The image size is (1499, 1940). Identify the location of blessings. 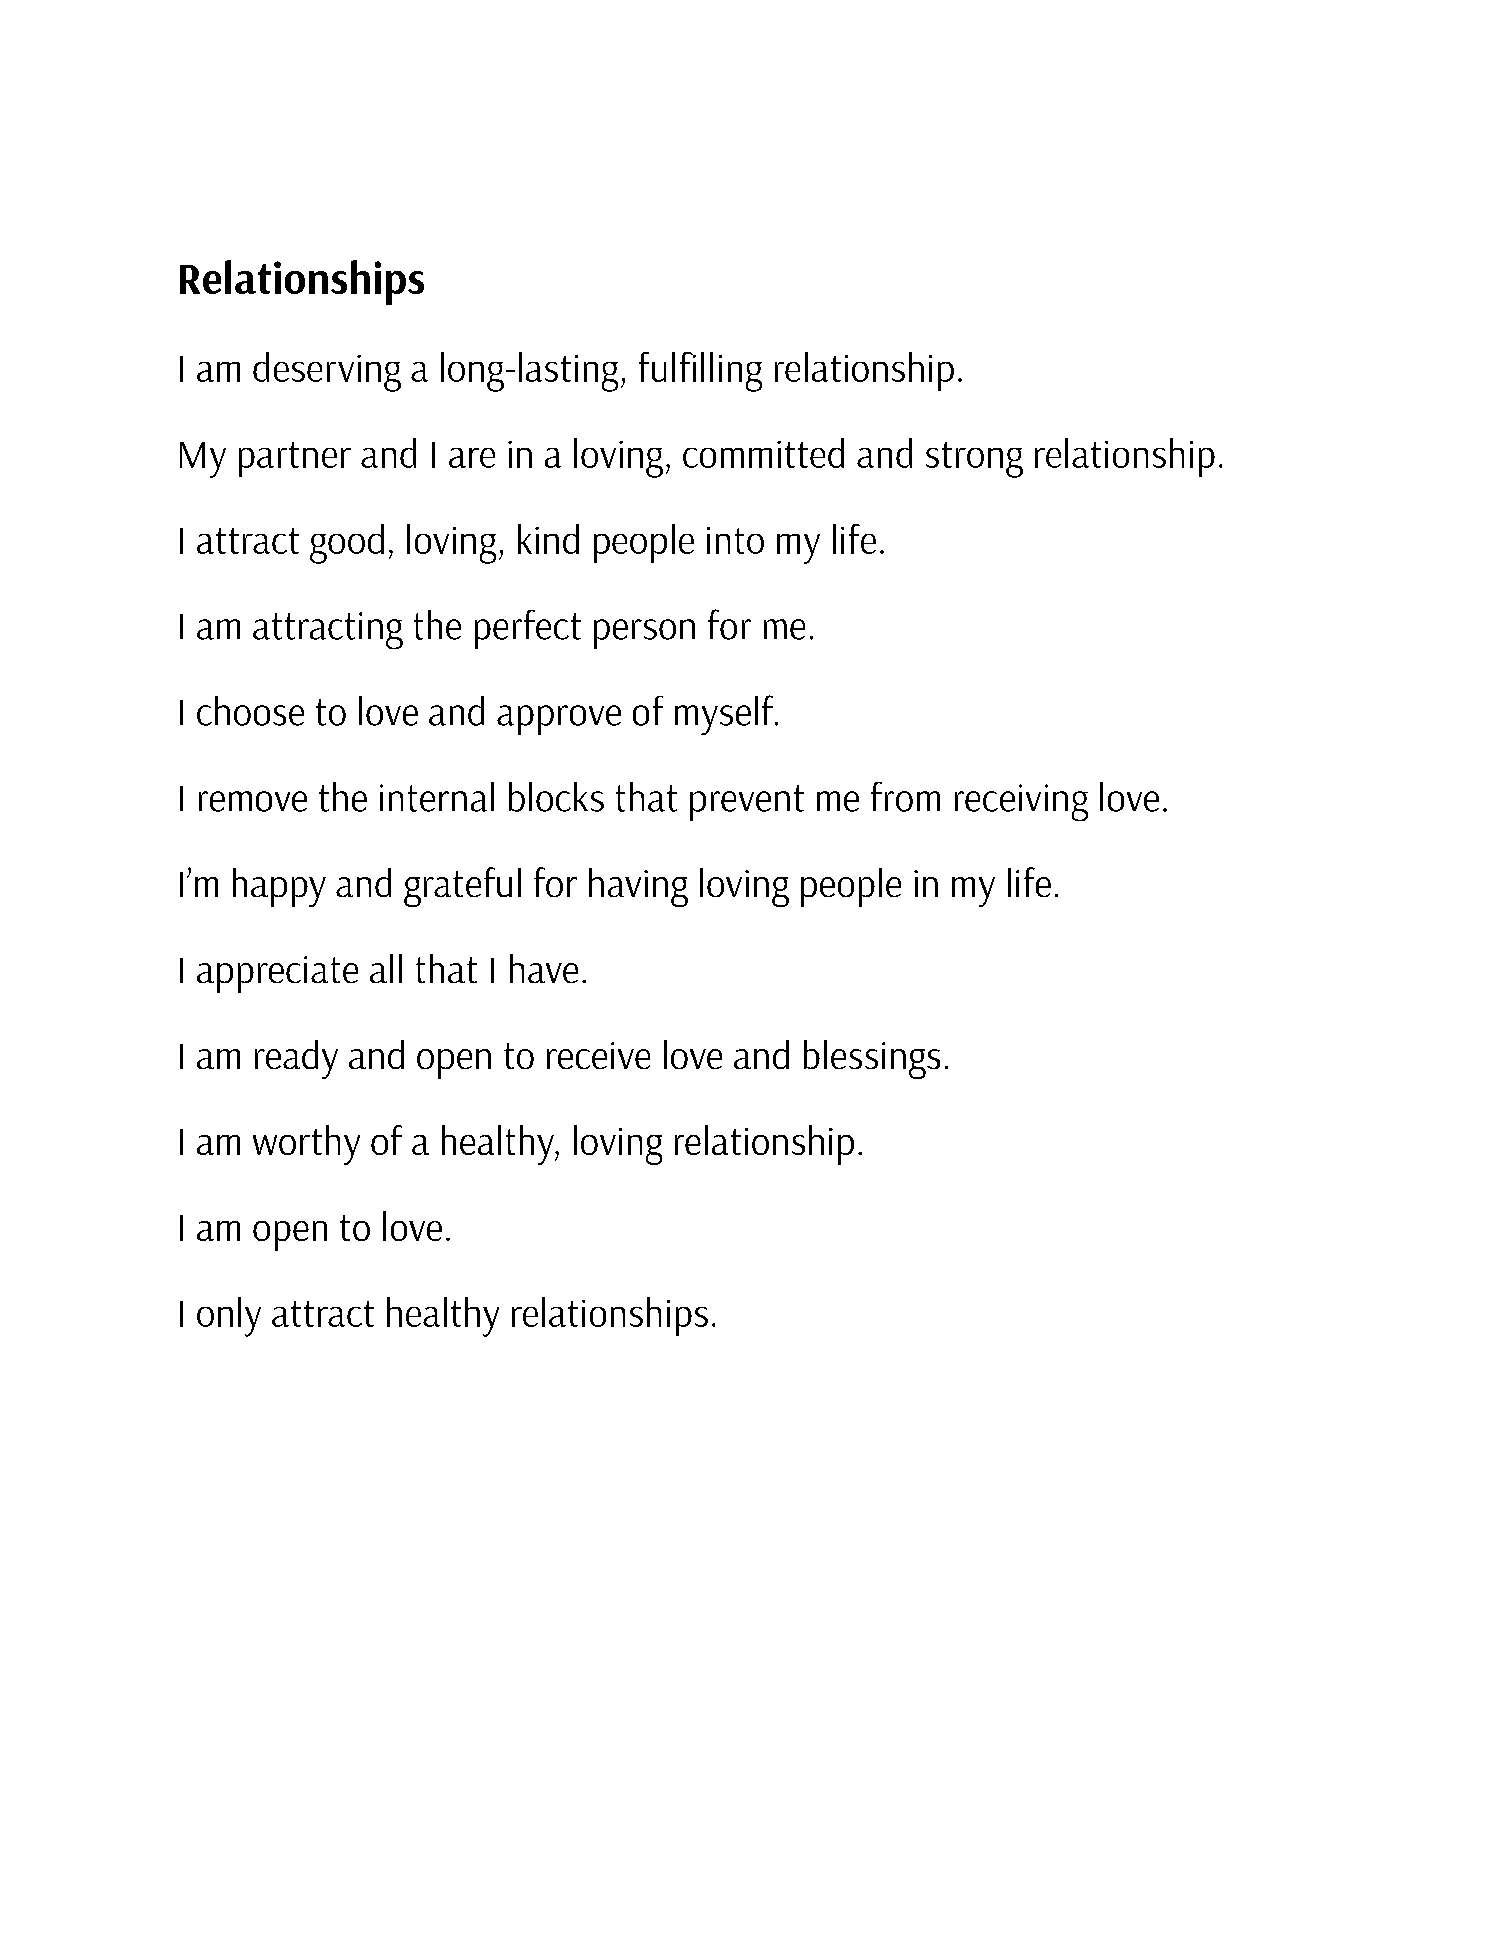
(872, 1059).
